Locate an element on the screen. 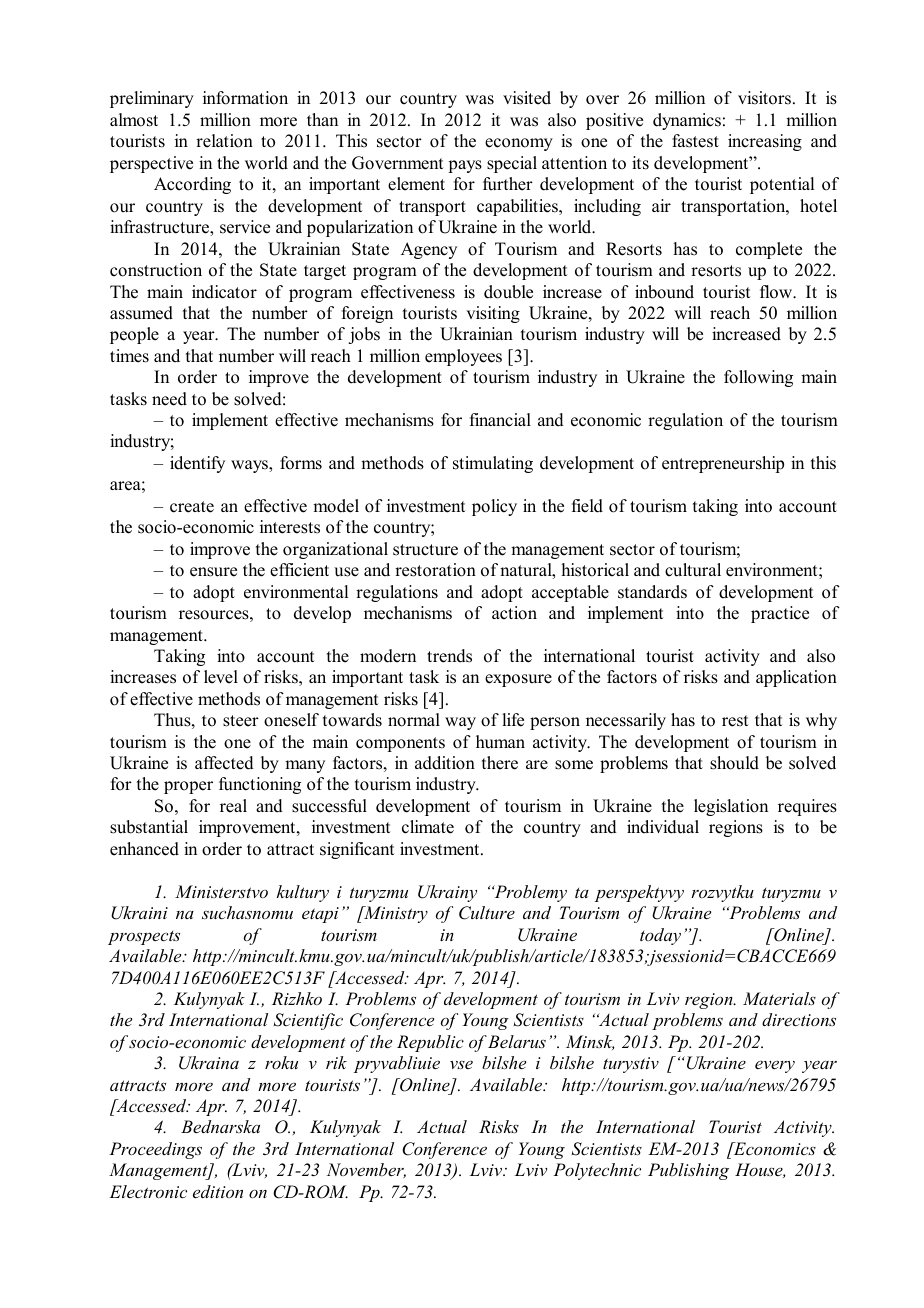 Image resolution: width=924 pixels, height=1308 pixels. legislation is located at coordinates (731, 807).
